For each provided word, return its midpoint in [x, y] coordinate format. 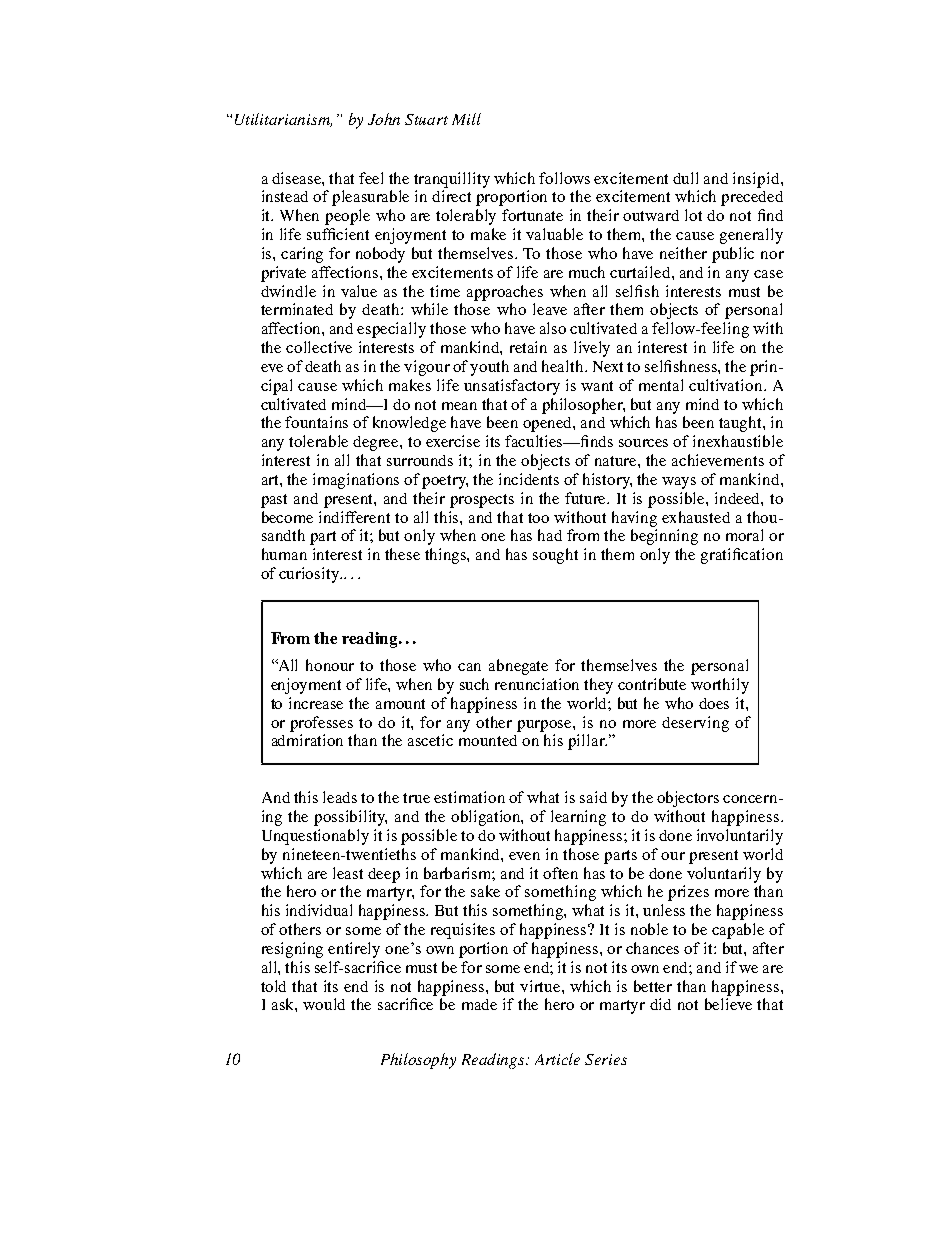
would [324, 1004]
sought [555, 556]
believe [728, 1004]
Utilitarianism [283, 120]
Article [557, 1059]
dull [685, 178]
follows [564, 178]
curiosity [310, 575]
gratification [742, 556]
